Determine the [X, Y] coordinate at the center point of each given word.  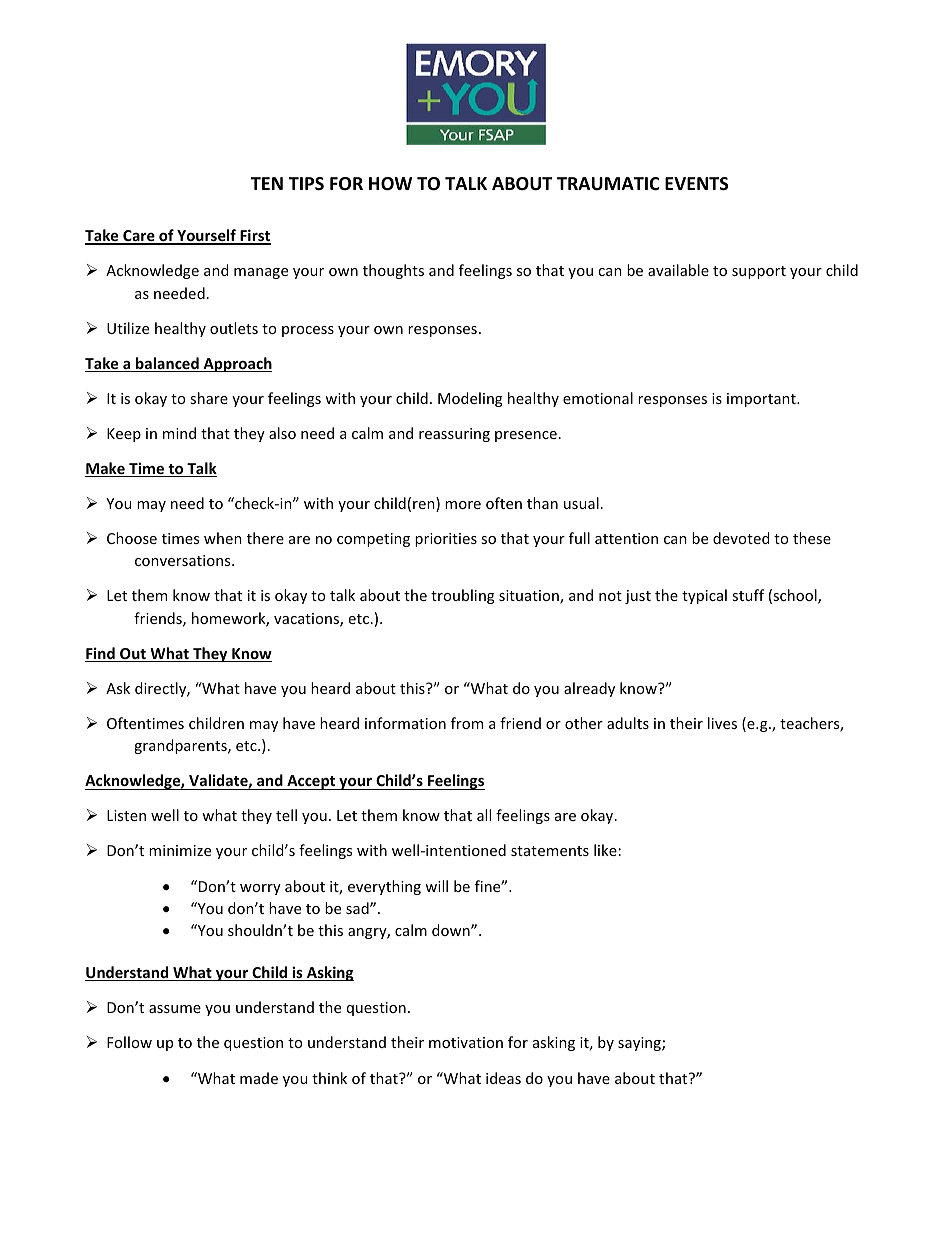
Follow [129, 1042]
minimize [180, 850]
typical [704, 596]
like [605, 850]
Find [101, 654]
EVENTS [696, 184]
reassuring [454, 435]
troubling [463, 596]
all [484, 815]
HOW [390, 184]
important [762, 400]
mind [179, 433]
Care [139, 237]
